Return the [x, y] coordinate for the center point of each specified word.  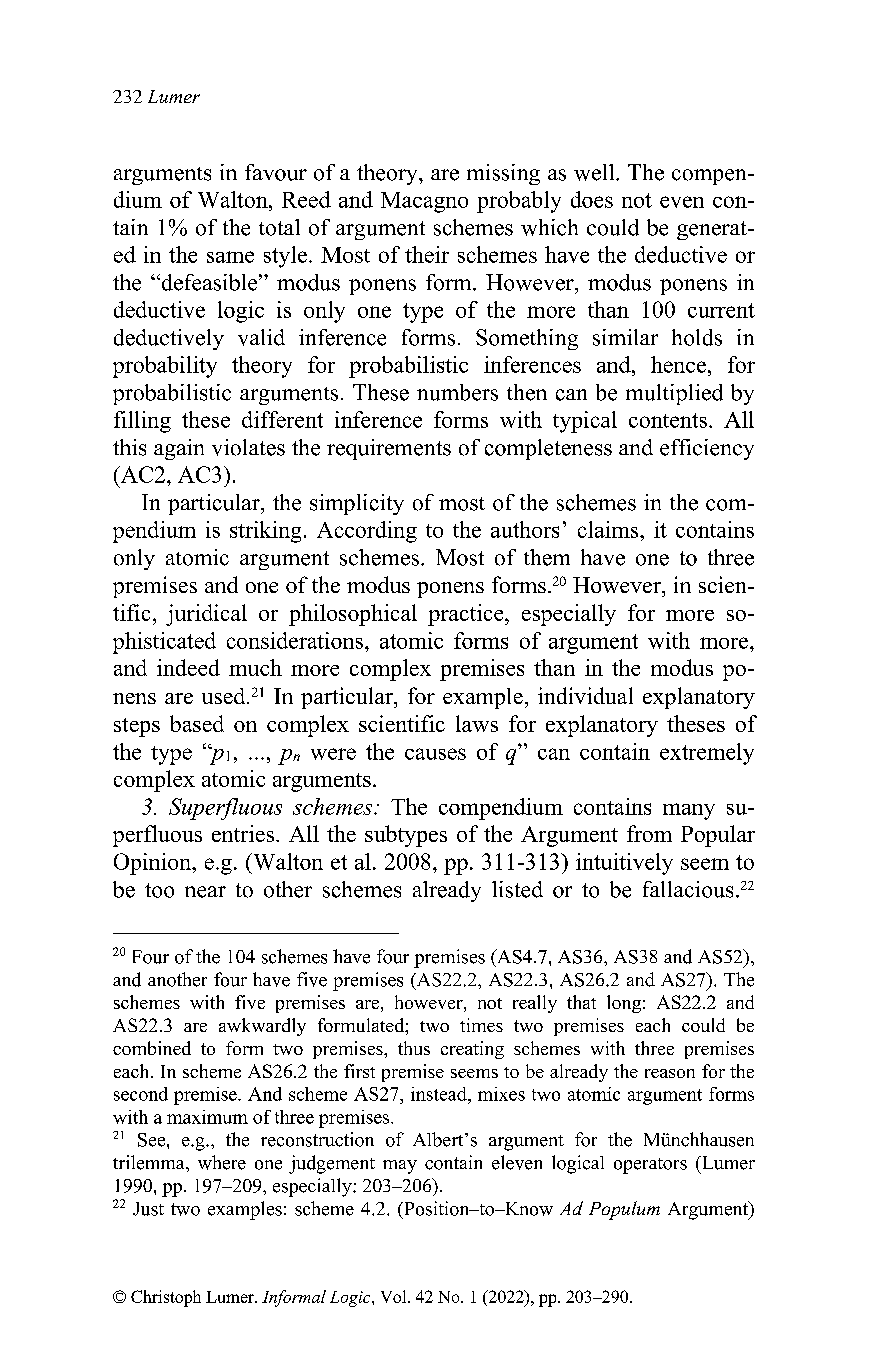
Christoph [166, 1298]
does [592, 199]
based [197, 723]
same [230, 257]
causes [435, 754]
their [427, 254]
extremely [707, 754]
